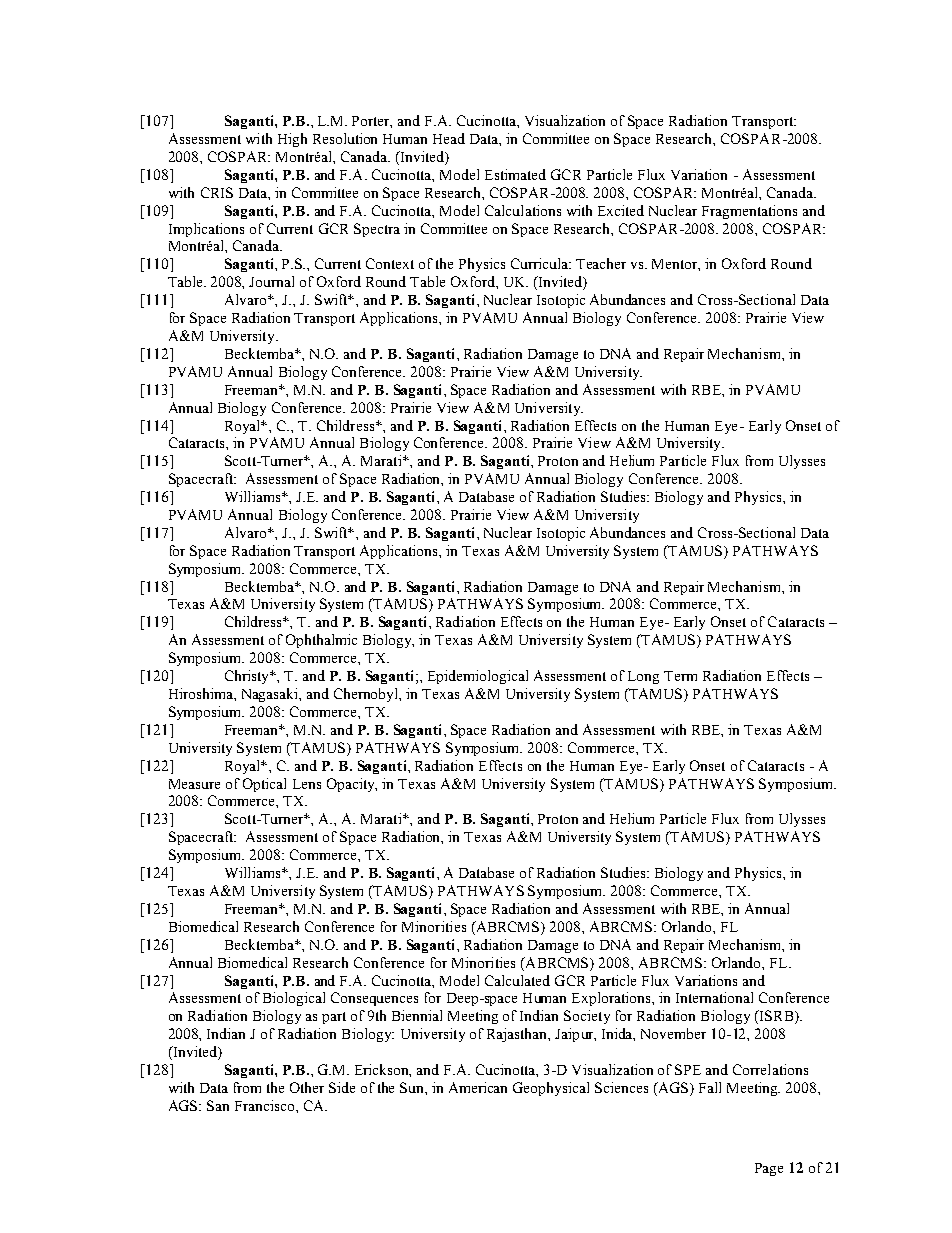  What do you see at coordinates (621, 210) in the page?
I see `Excited` at bounding box center [621, 210].
